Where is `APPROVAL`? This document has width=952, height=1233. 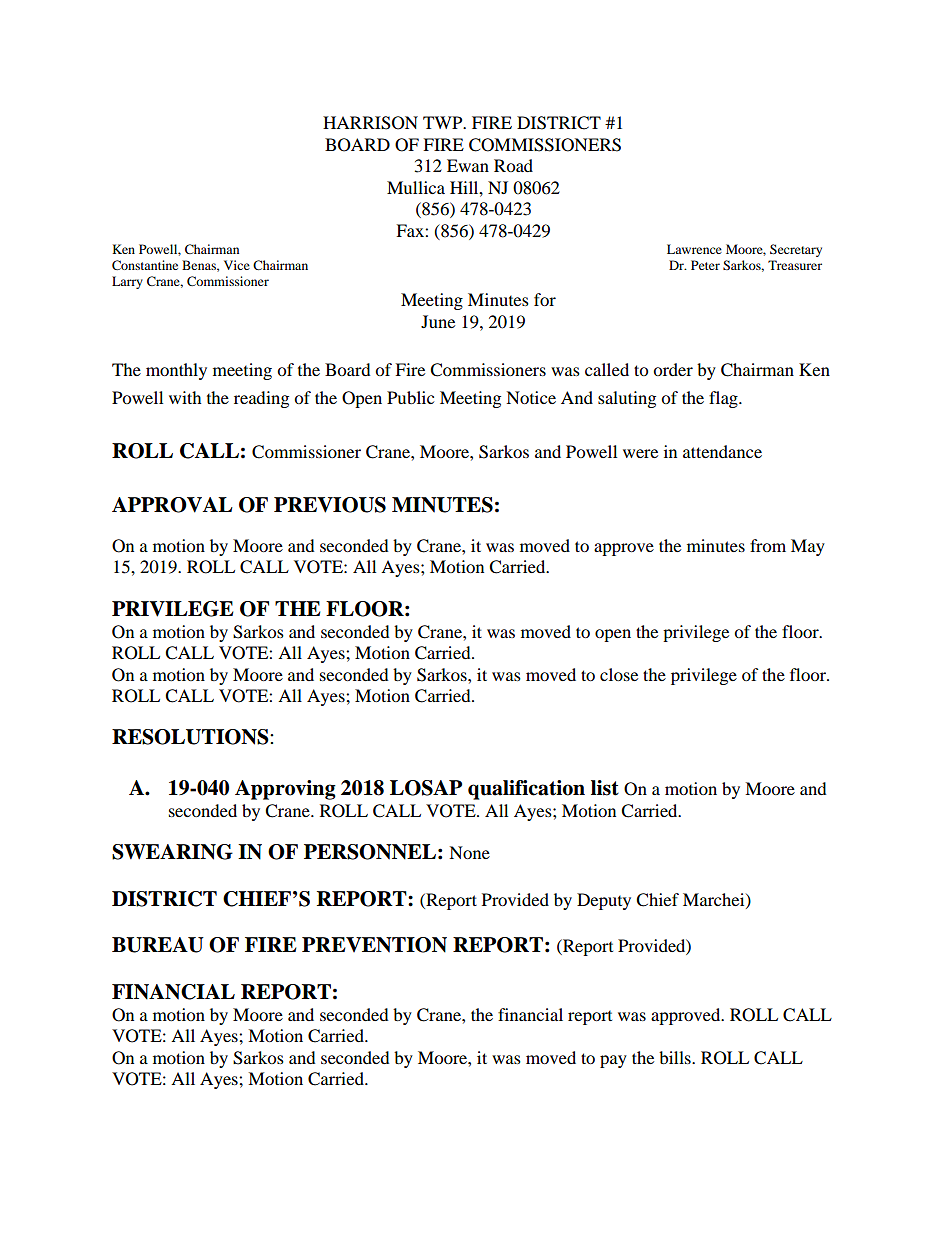
APPROVAL is located at coordinates (172, 505).
